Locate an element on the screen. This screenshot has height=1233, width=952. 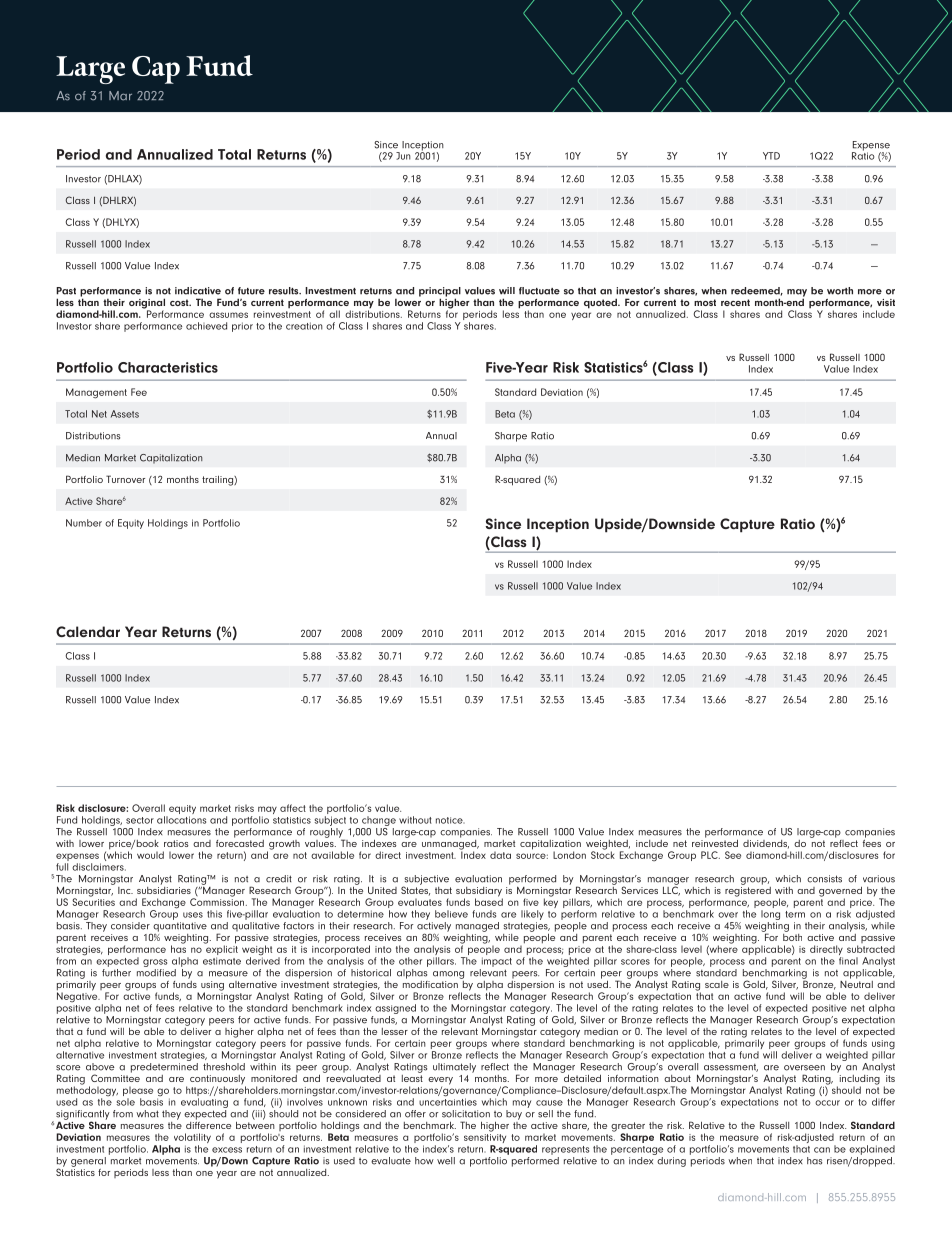
what is located at coordinates (147, 1114).
